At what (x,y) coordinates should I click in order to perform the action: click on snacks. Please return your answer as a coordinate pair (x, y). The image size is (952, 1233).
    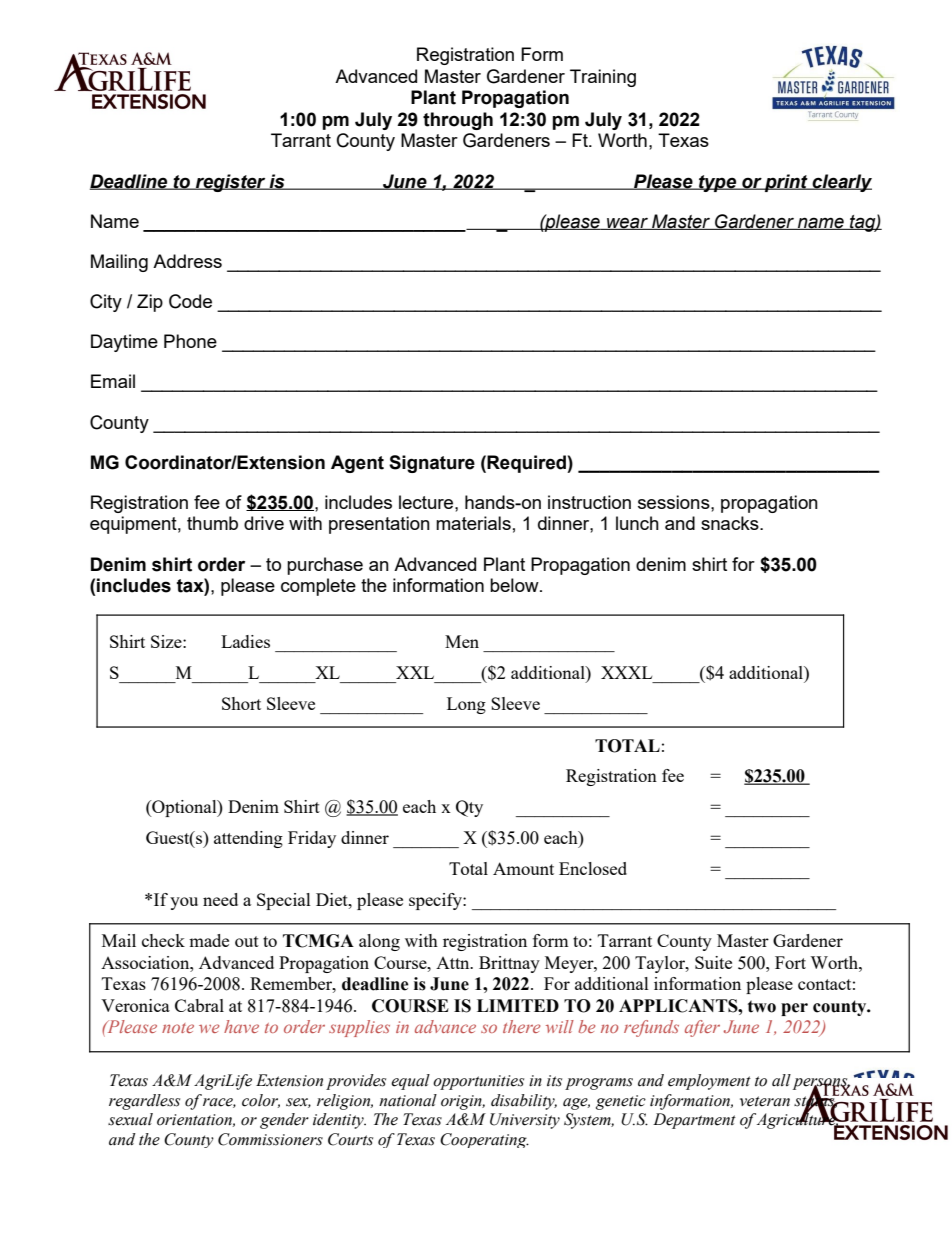
    Looking at the image, I should click on (731, 523).
